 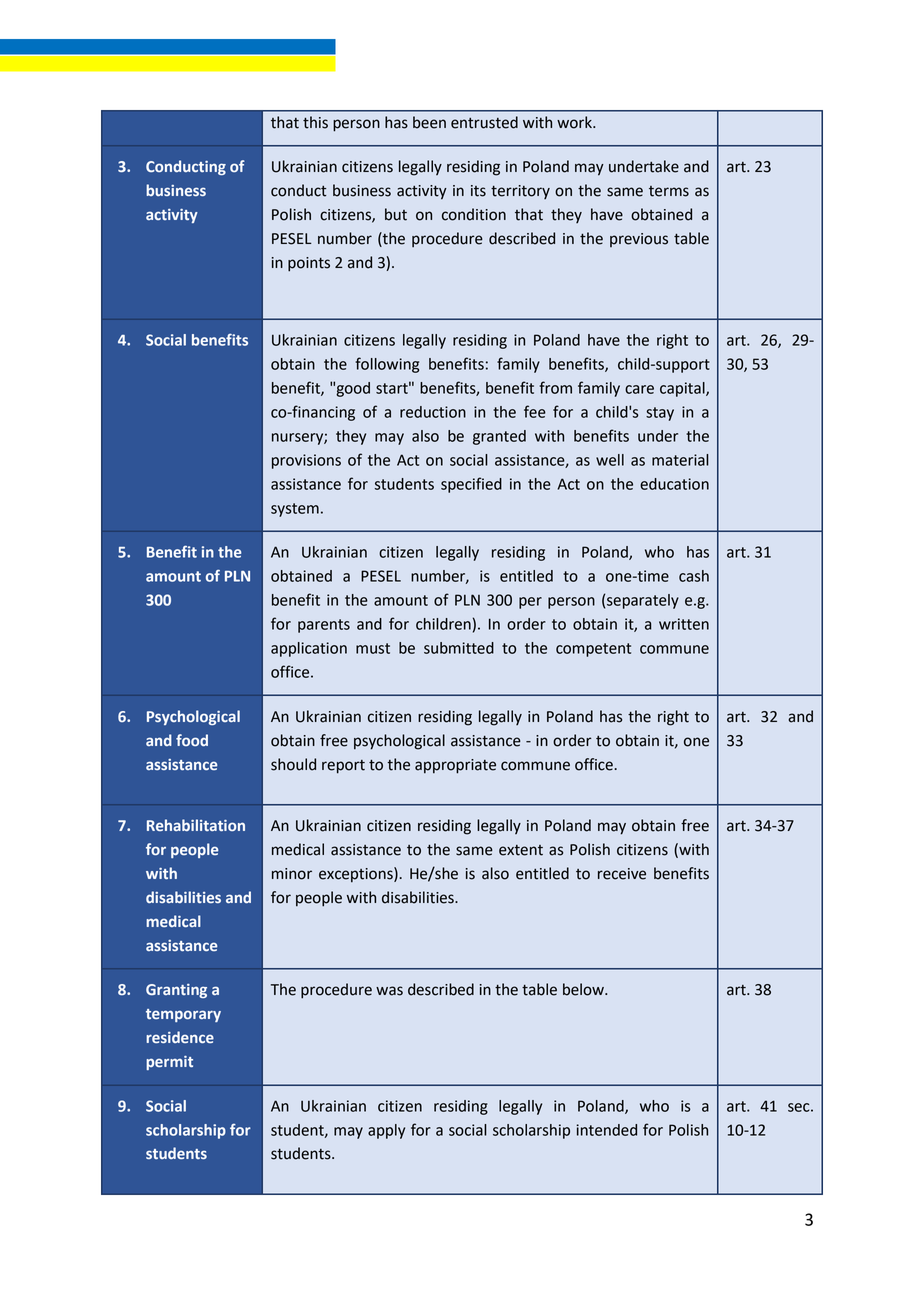 What do you see at coordinates (669, 191) in the image?
I see `terms` at bounding box center [669, 191].
